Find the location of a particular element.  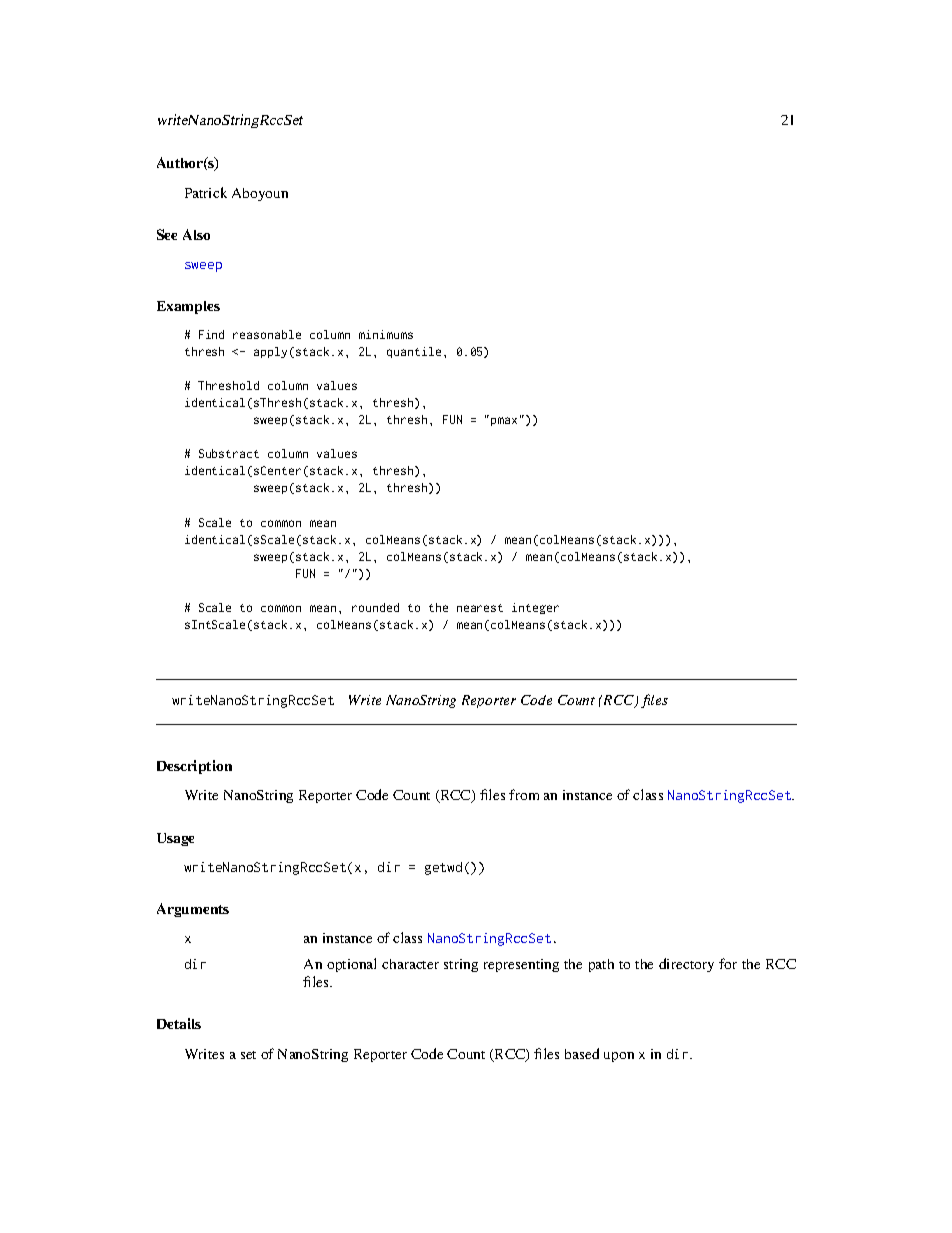

rounded is located at coordinates (375, 607).
